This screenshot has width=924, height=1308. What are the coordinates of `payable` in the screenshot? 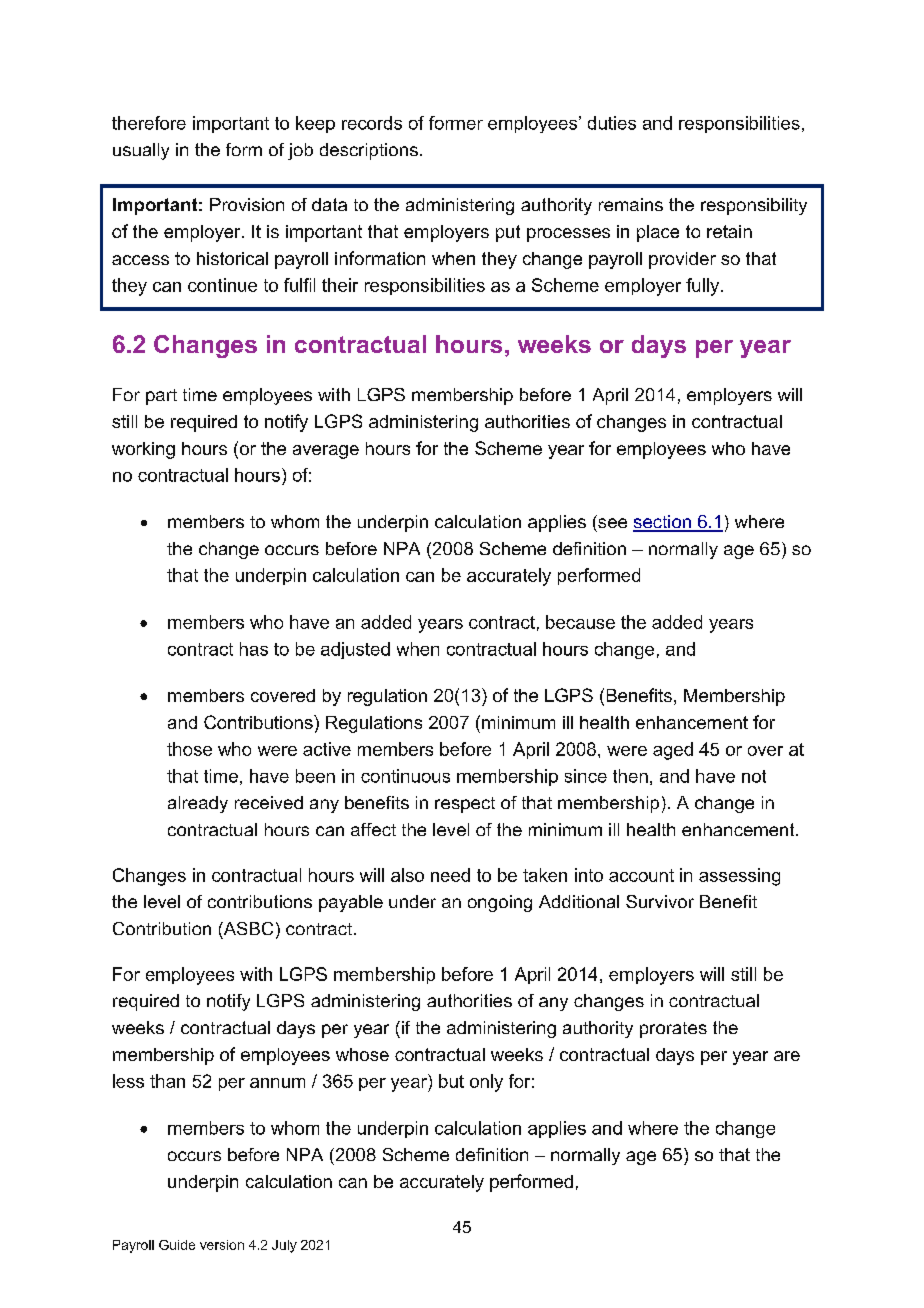 It's located at (351, 903).
